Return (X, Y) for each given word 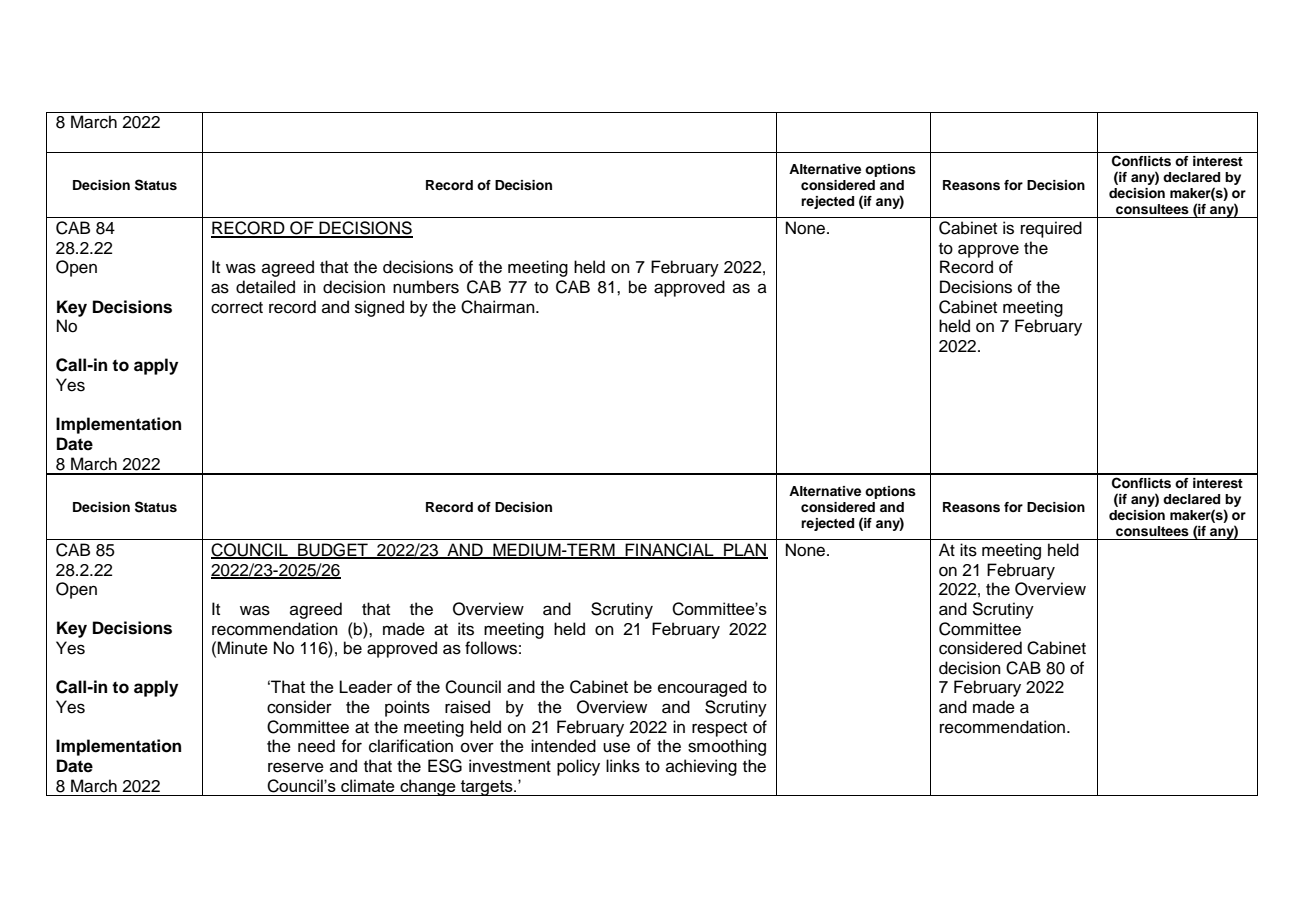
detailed (265, 287)
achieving (701, 767)
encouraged (702, 688)
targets (487, 788)
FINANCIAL (669, 551)
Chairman (499, 307)
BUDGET (333, 551)
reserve (296, 767)
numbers (426, 287)
